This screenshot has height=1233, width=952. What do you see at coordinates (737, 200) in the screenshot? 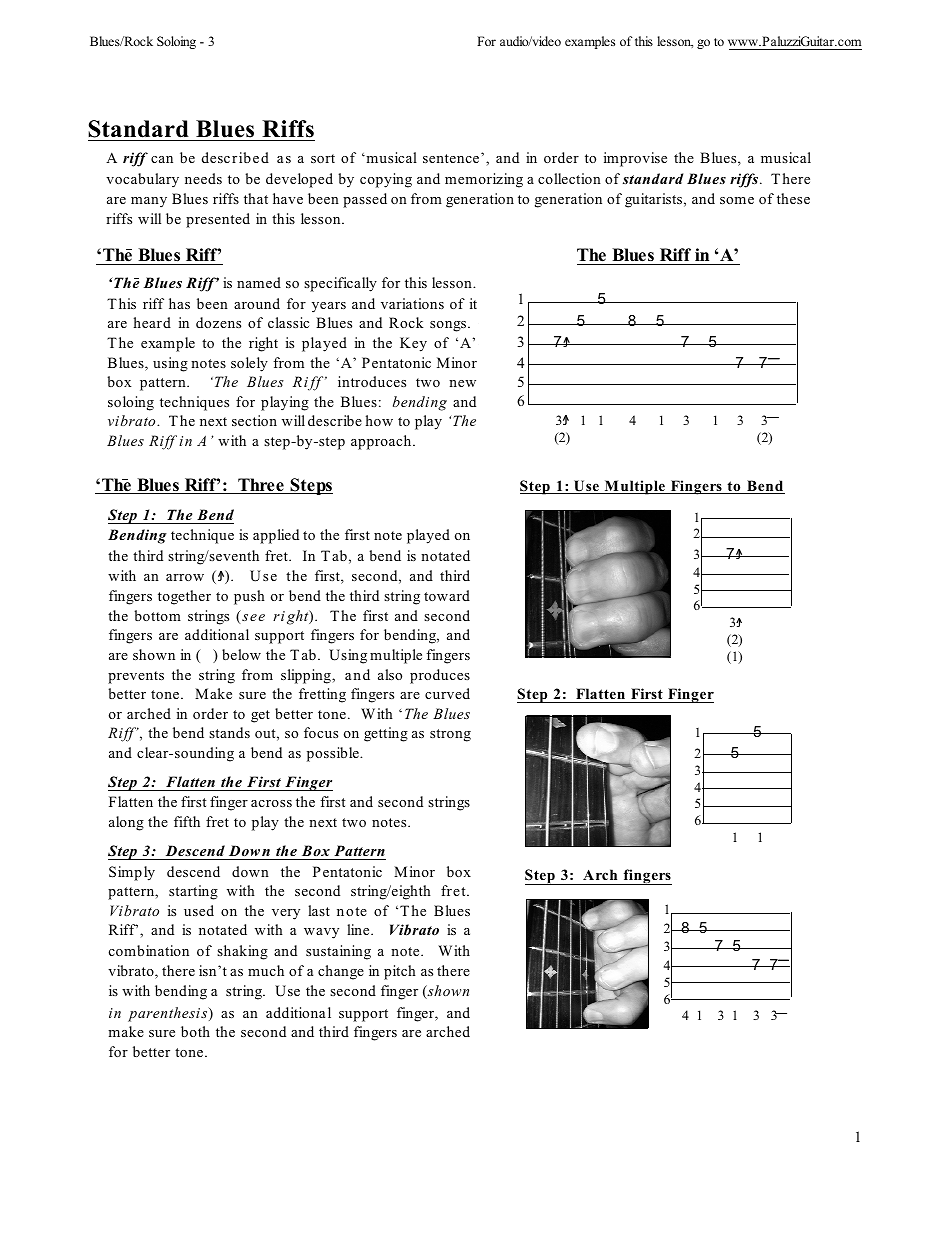
I see `some` at bounding box center [737, 200].
